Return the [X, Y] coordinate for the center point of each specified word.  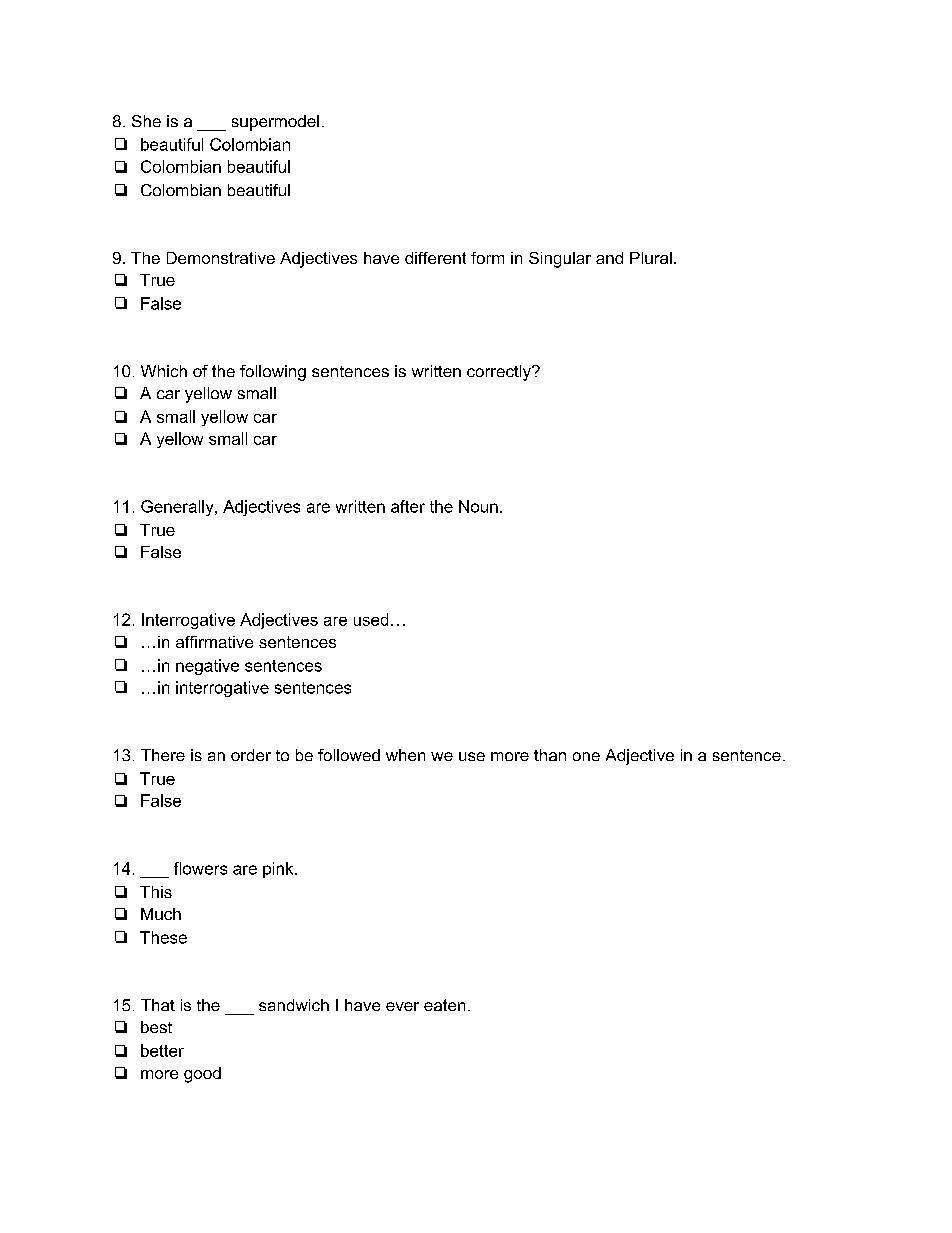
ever [402, 1006]
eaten [444, 1005]
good [202, 1075]
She [146, 121]
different [435, 258]
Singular [560, 260]
